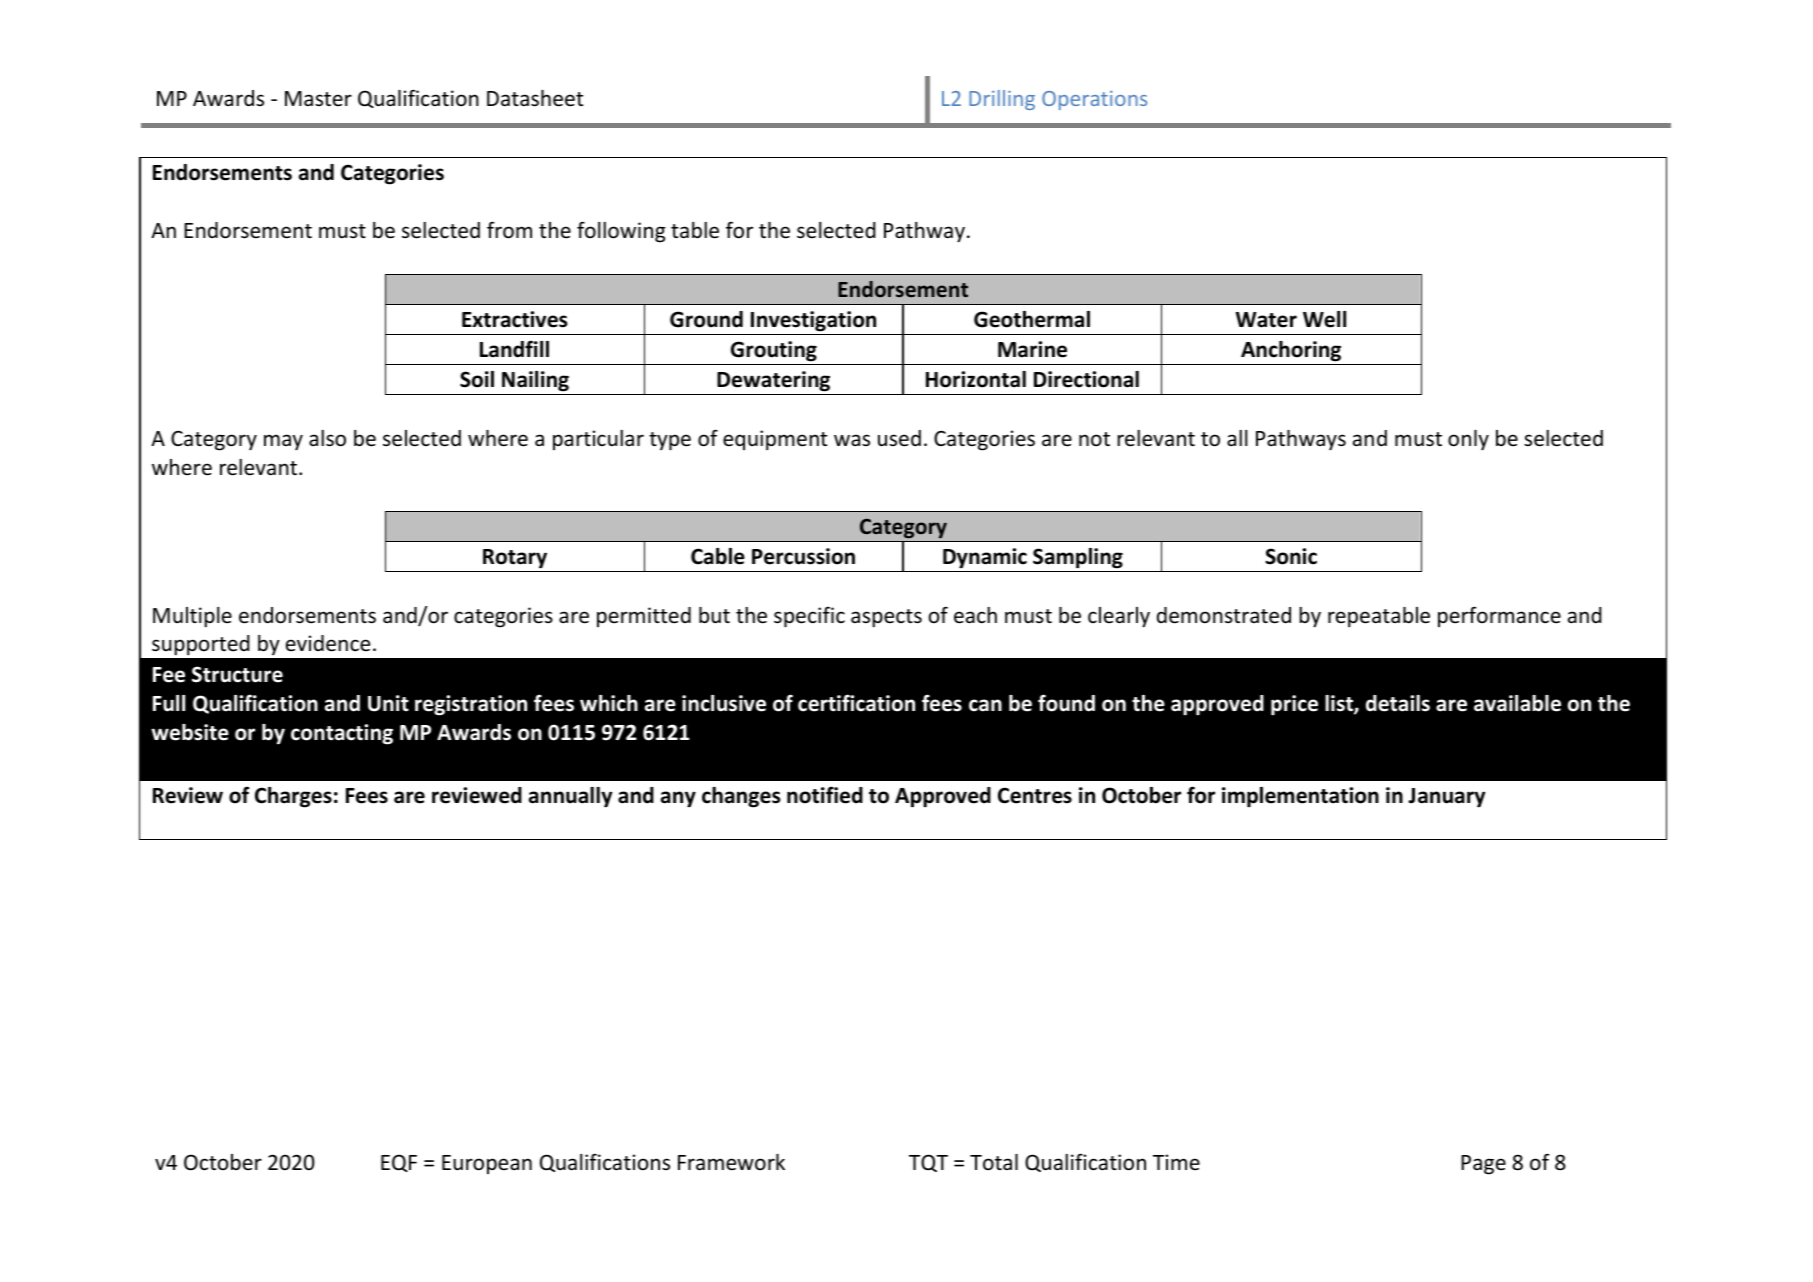  Describe the element at coordinates (809, 617) in the screenshot. I see `specific` at that location.
